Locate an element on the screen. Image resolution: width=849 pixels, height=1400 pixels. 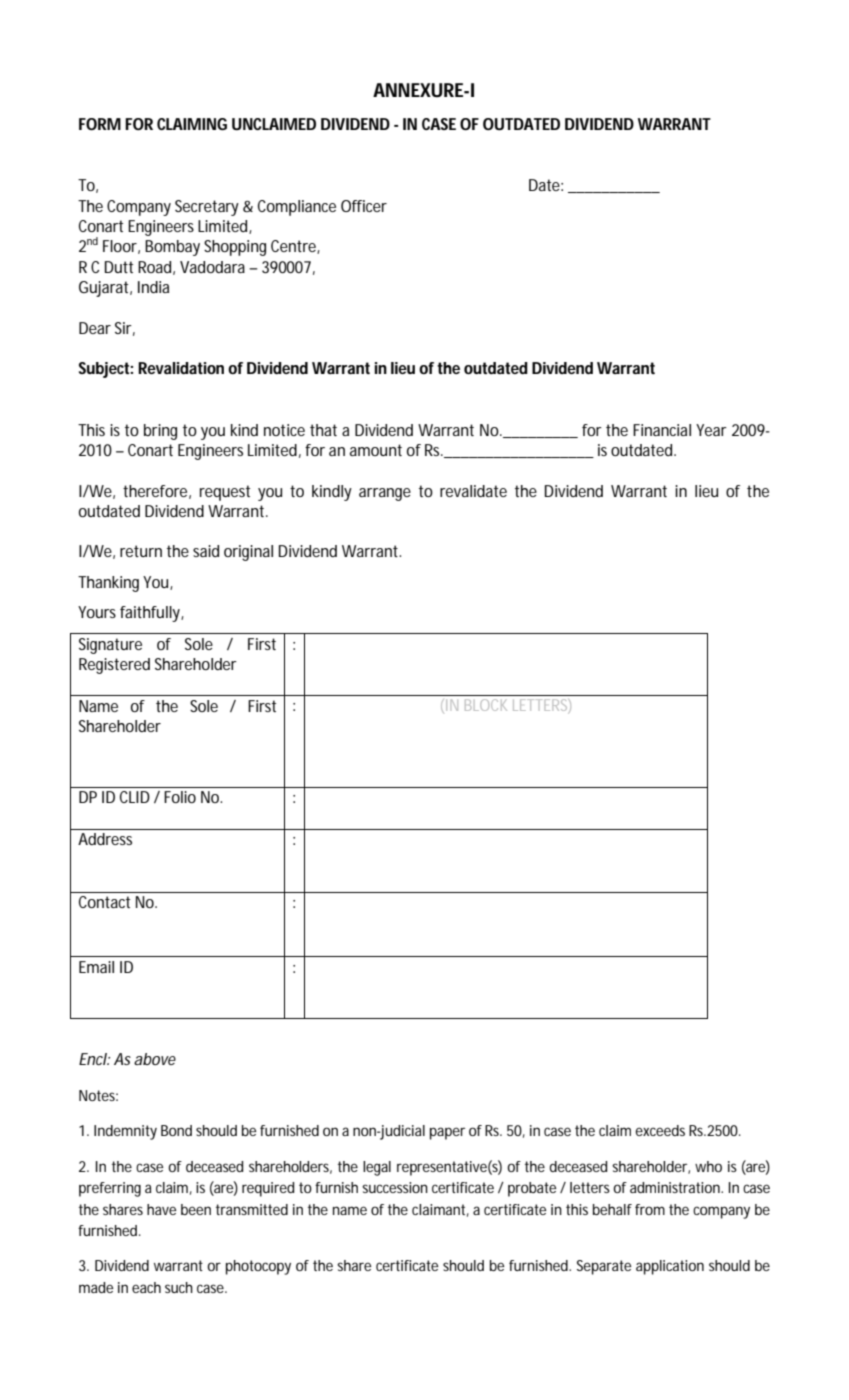
such is located at coordinates (179, 1287).
